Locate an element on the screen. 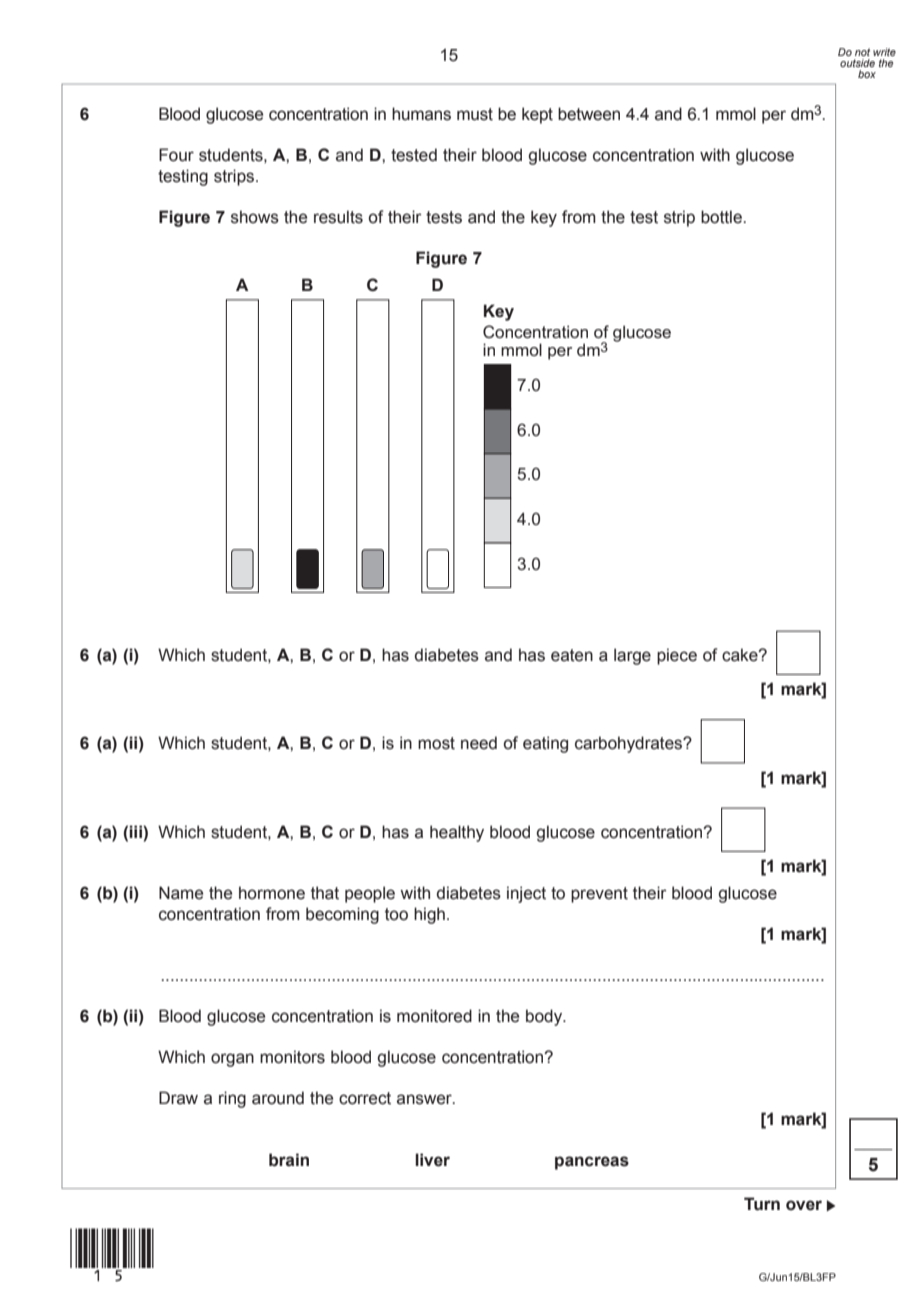 This screenshot has width=924, height=1308. brain is located at coordinates (289, 1160).
